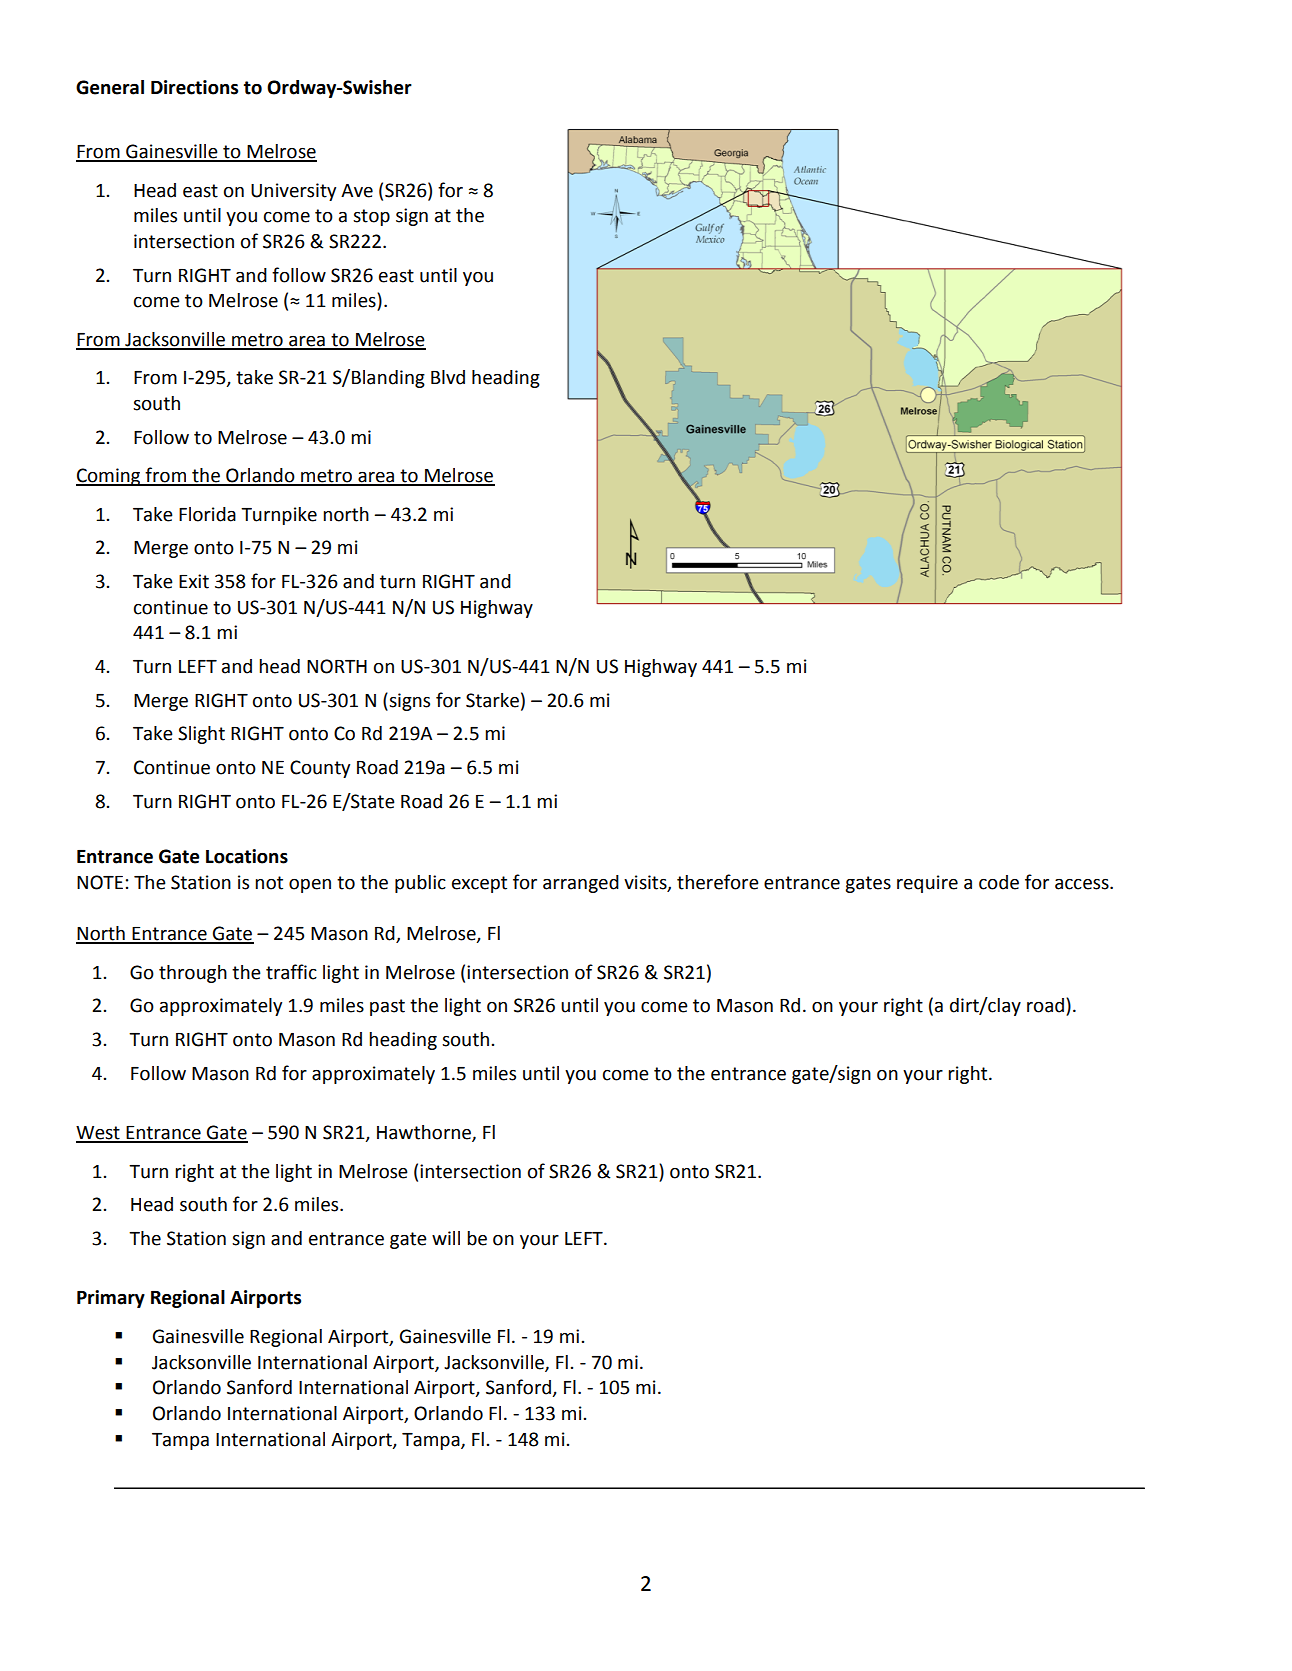 Image resolution: width=1292 pixels, height=1671 pixels. I want to click on Ave, so click(357, 191).
